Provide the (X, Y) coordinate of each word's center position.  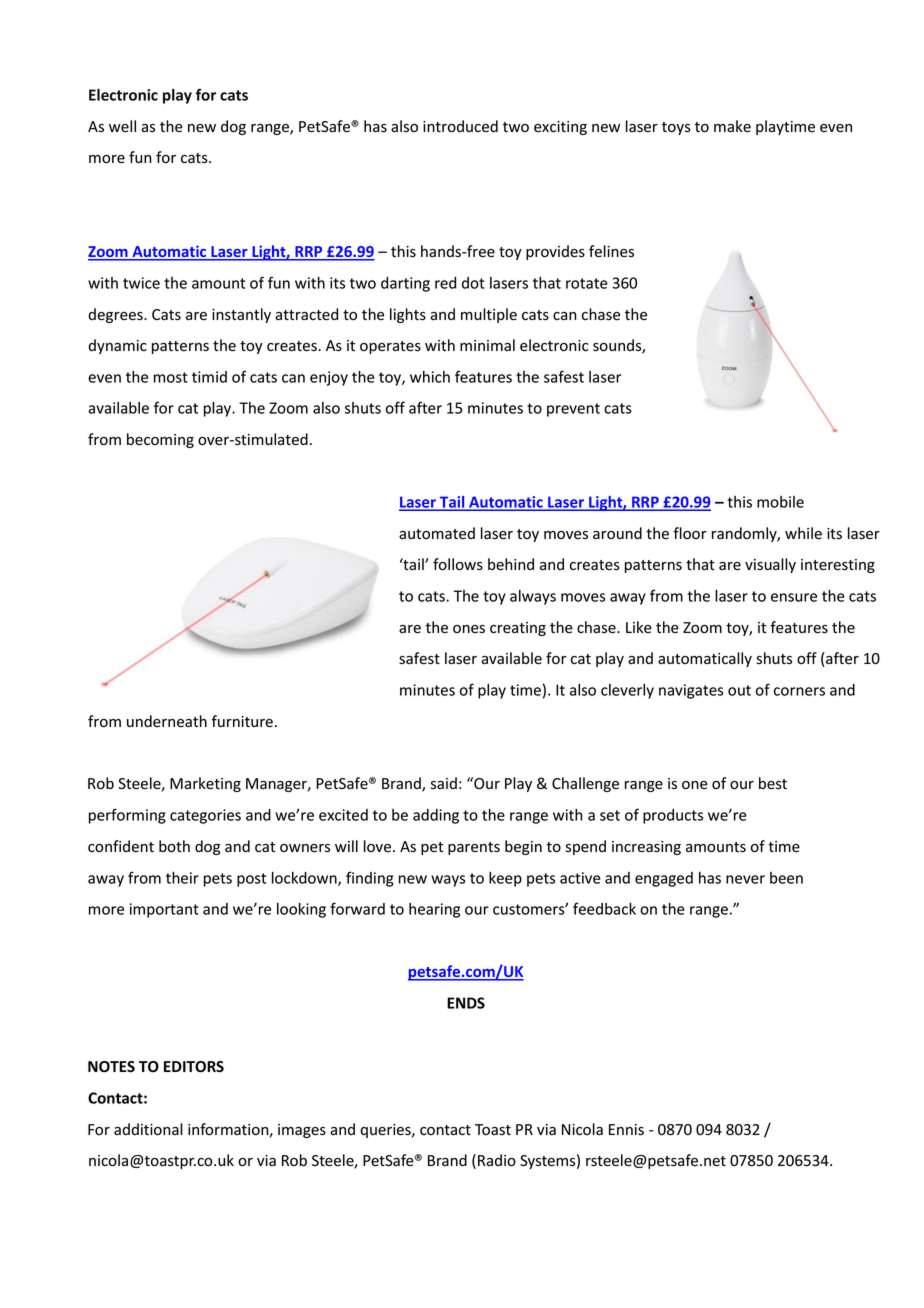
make (732, 126)
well (122, 126)
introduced (460, 126)
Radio (497, 1160)
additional (148, 1129)
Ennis (626, 1130)
